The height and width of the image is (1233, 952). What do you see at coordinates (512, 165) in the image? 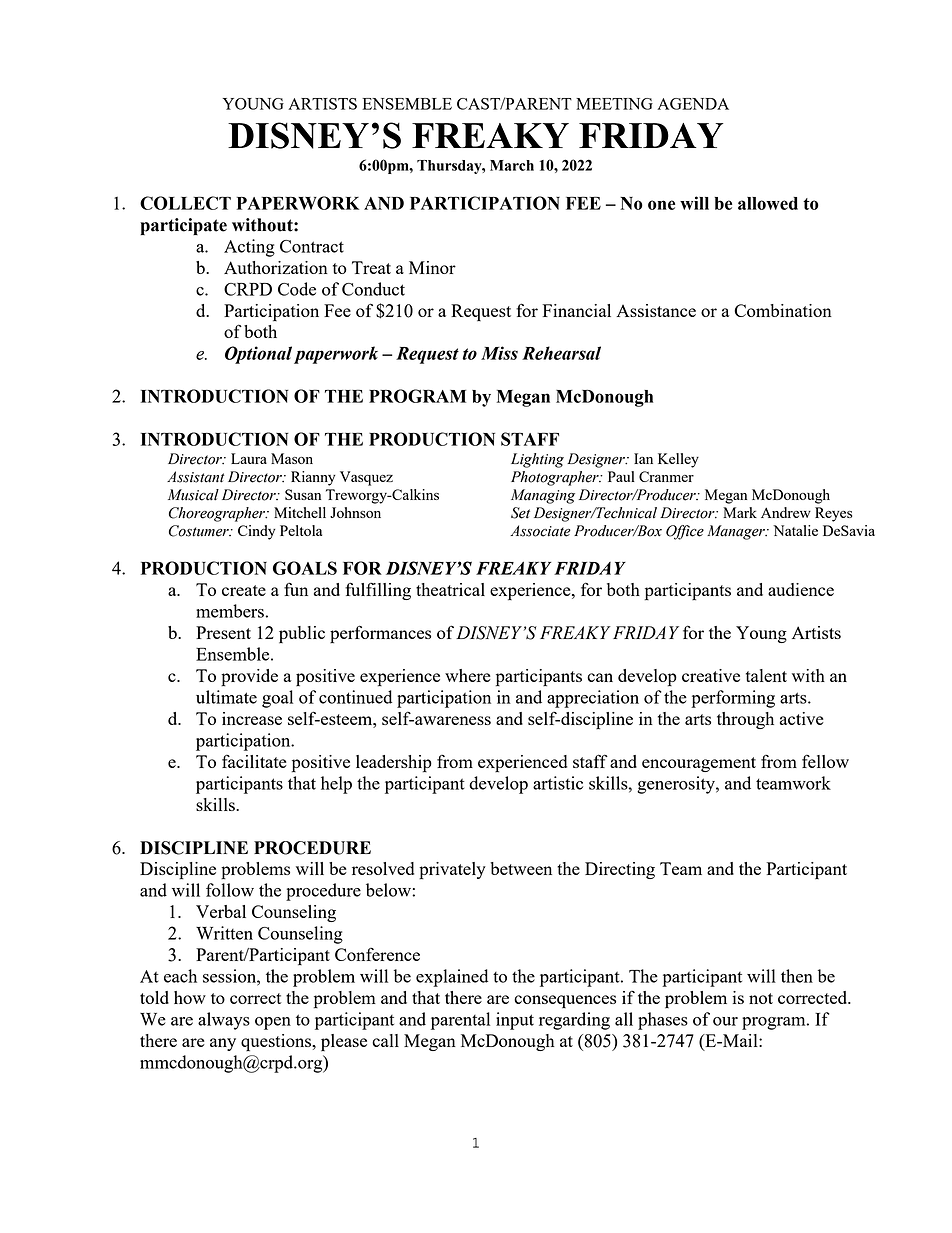
I see `March` at bounding box center [512, 165].
